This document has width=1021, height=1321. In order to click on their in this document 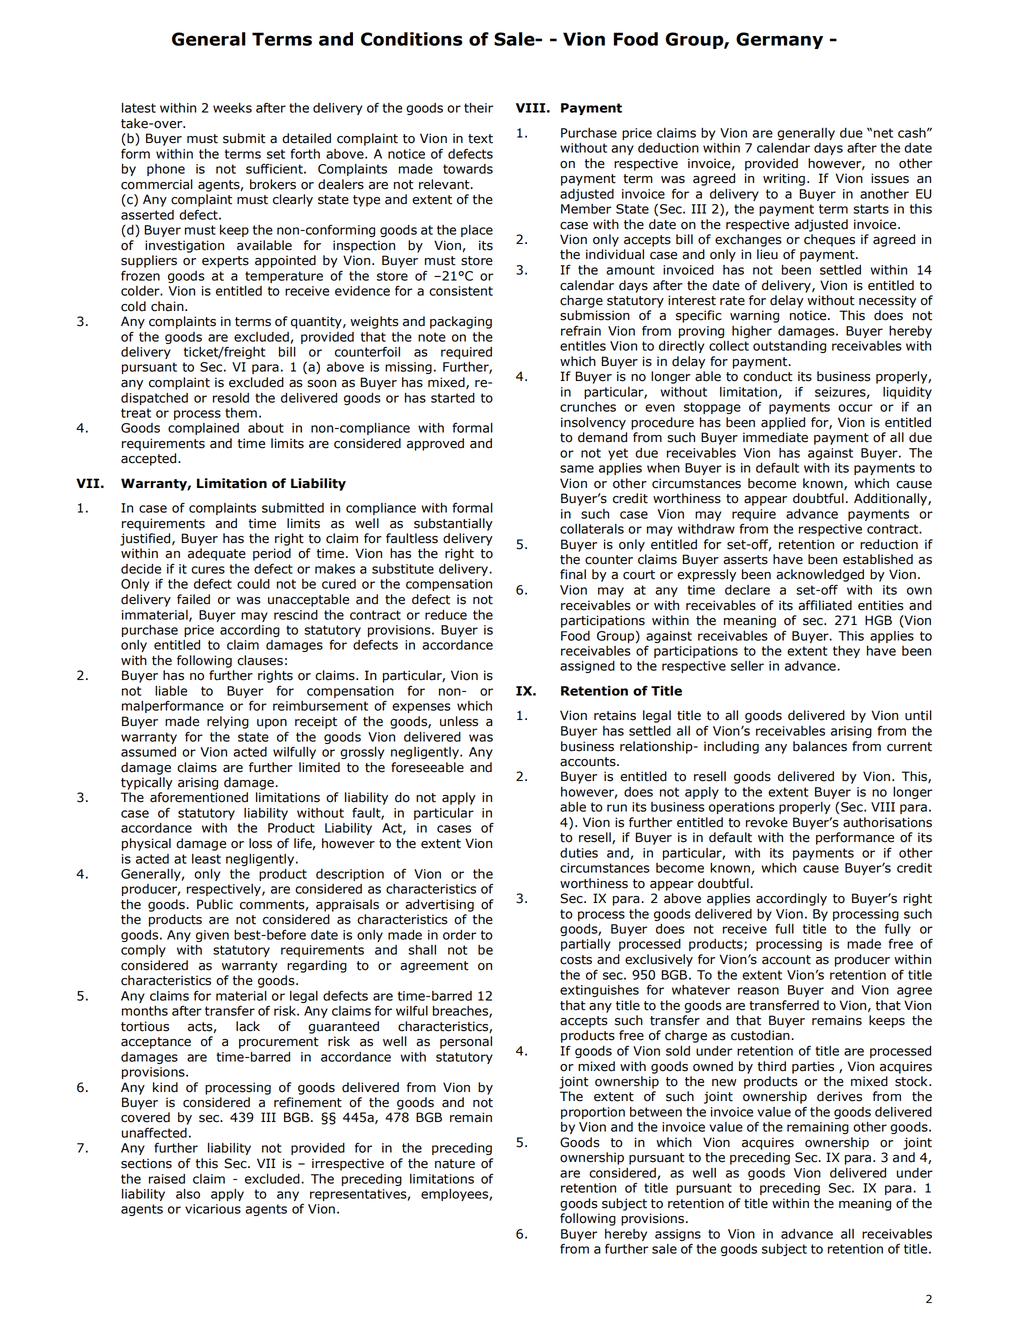, I will do `click(478, 108)`.
